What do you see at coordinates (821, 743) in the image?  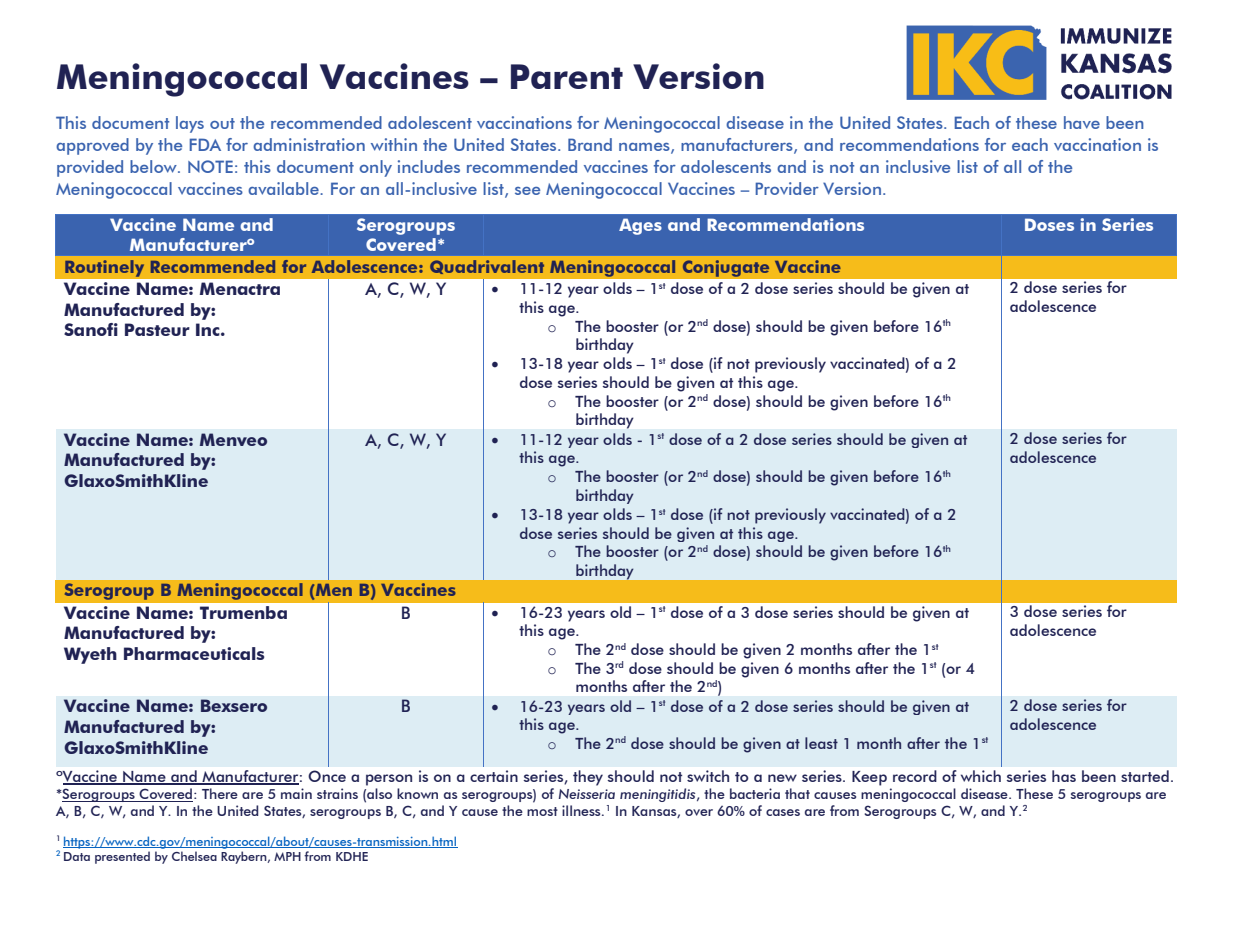 I see `least` at bounding box center [821, 743].
